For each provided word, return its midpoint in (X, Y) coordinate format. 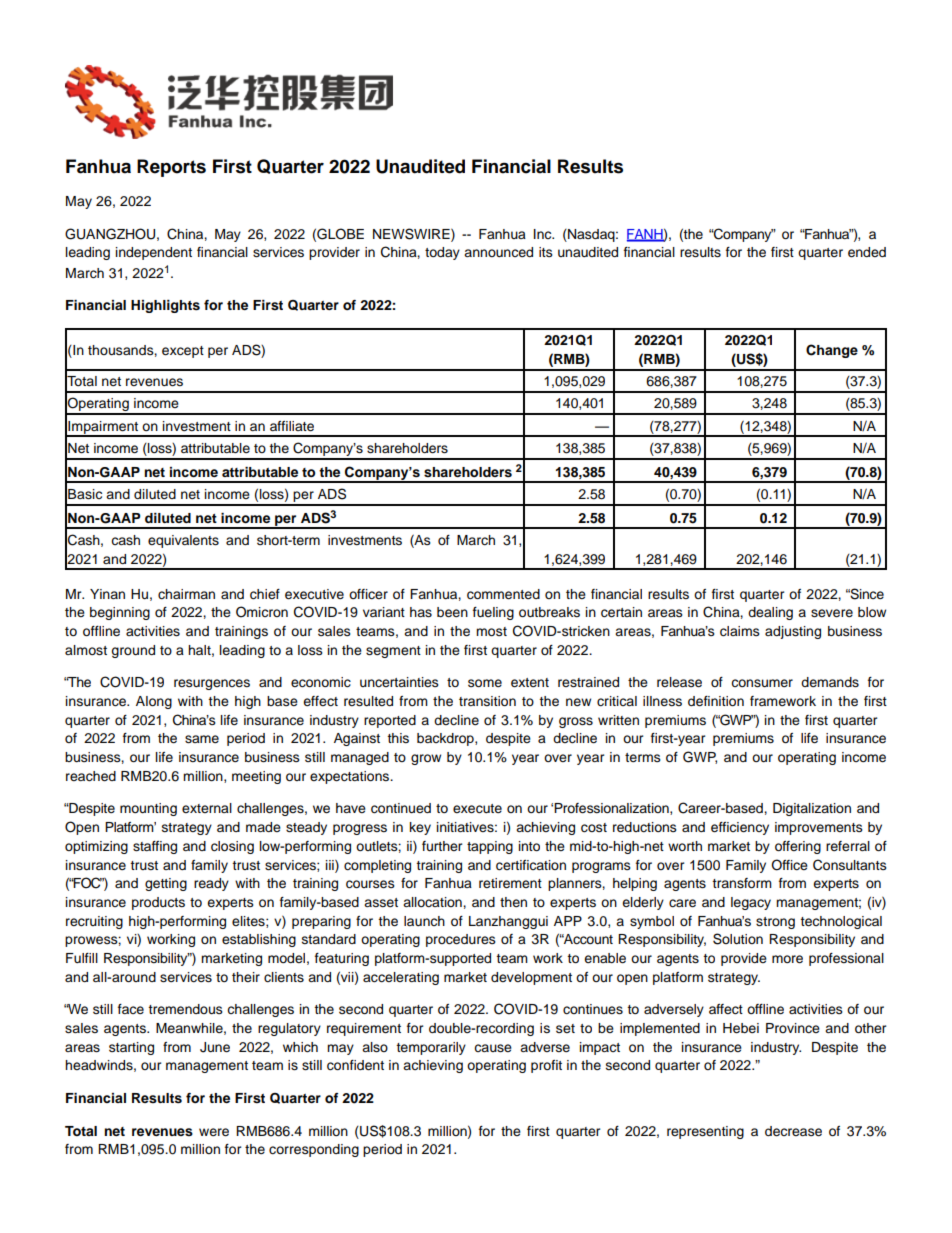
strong (775, 923)
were (214, 1132)
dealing (770, 613)
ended (867, 252)
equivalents (183, 541)
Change (832, 351)
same (202, 739)
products (158, 903)
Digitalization (812, 809)
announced (498, 252)
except (183, 352)
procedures (461, 940)
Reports (171, 168)
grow (426, 759)
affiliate (292, 426)
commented (503, 594)
